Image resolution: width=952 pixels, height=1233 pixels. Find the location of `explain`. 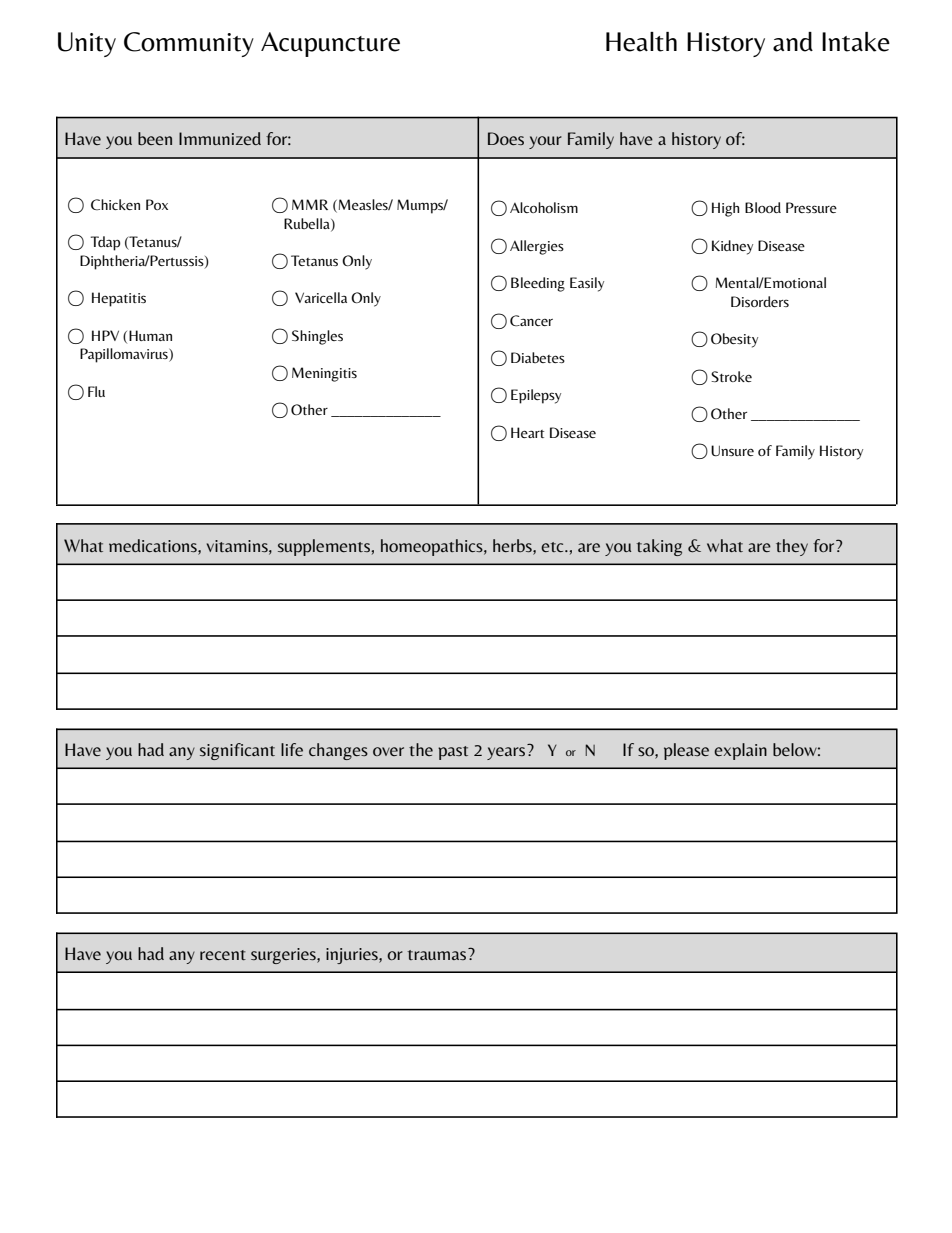

explain is located at coordinates (740, 751).
